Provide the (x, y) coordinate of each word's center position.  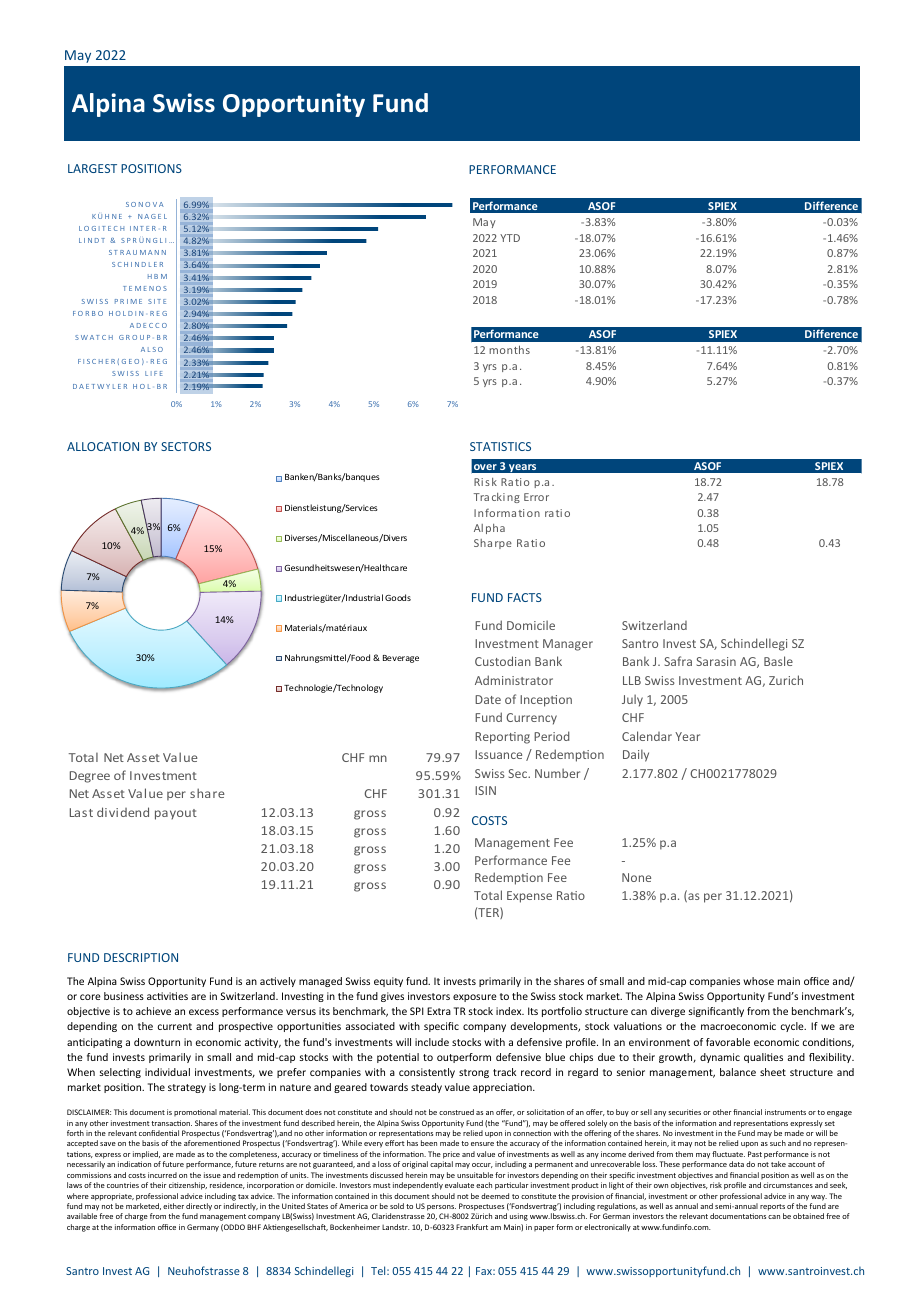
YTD (510, 238)
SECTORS (186, 446)
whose (758, 981)
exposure (475, 998)
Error (536, 497)
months (509, 349)
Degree (90, 777)
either (173, 1206)
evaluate (459, 1185)
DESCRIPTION (141, 957)
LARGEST (92, 168)
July (632, 700)
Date (488, 699)
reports (772, 1207)
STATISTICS (500, 446)
